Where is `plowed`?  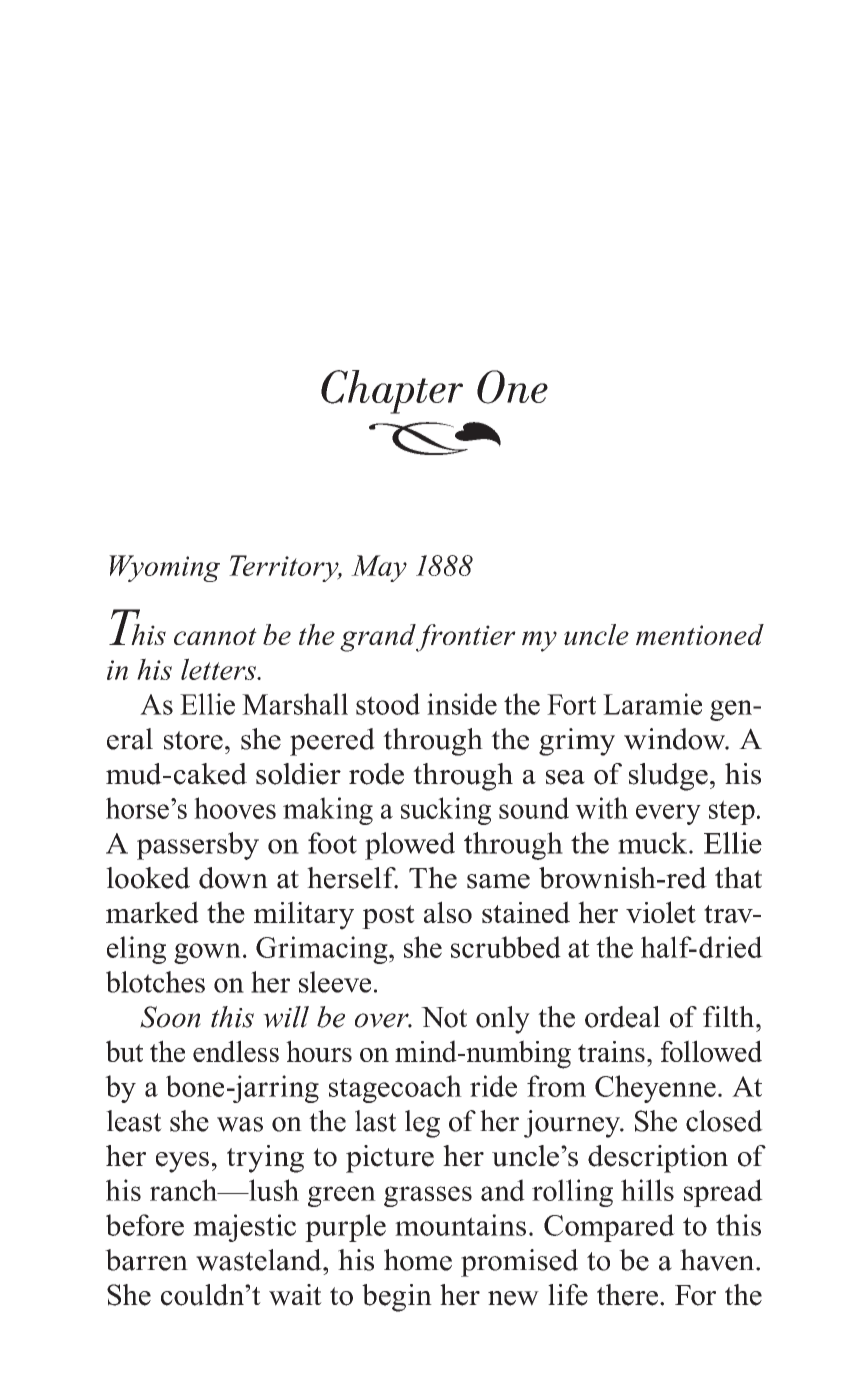 plowed is located at coordinates (410, 846).
